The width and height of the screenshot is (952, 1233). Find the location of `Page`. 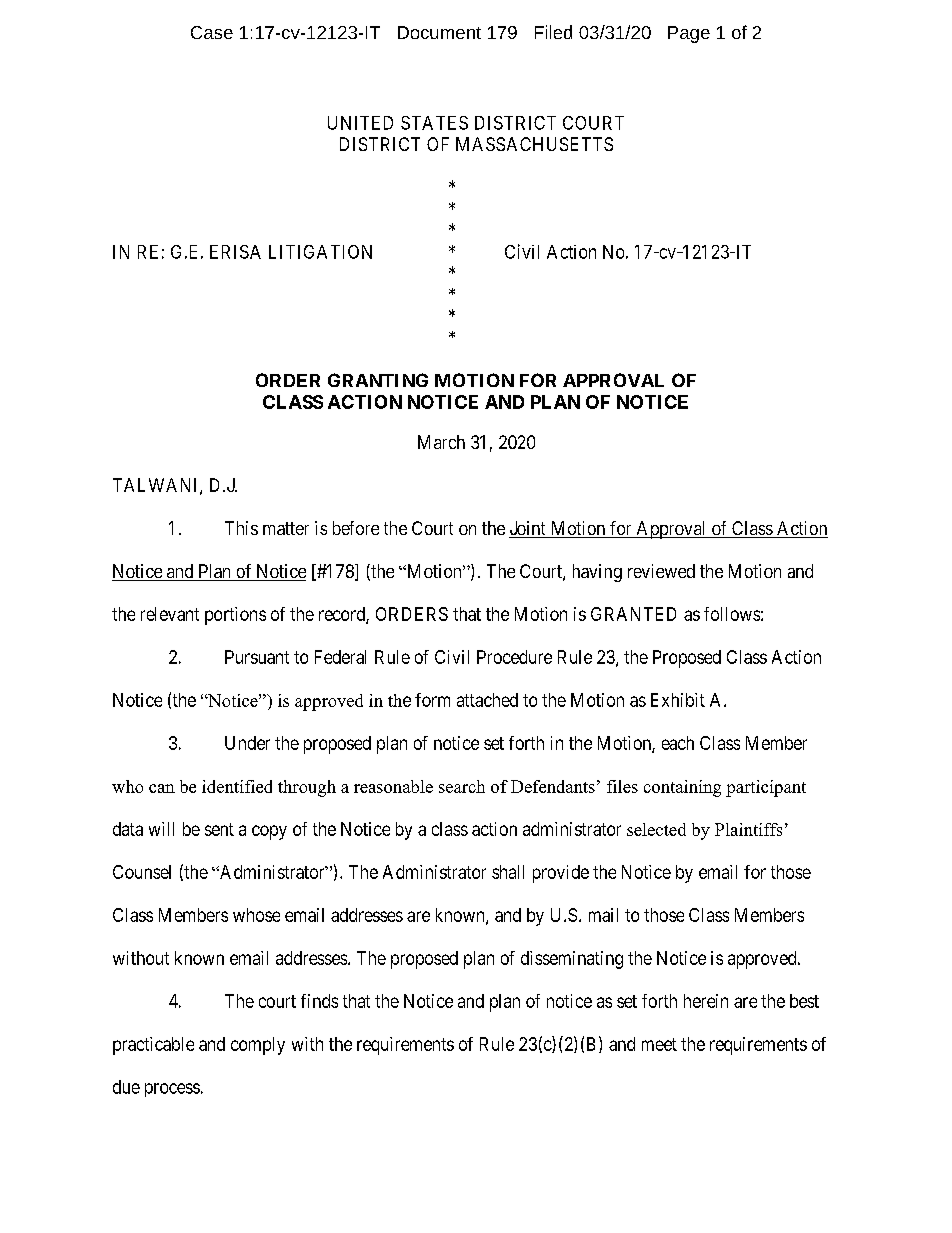

Page is located at coordinates (689, 34).
